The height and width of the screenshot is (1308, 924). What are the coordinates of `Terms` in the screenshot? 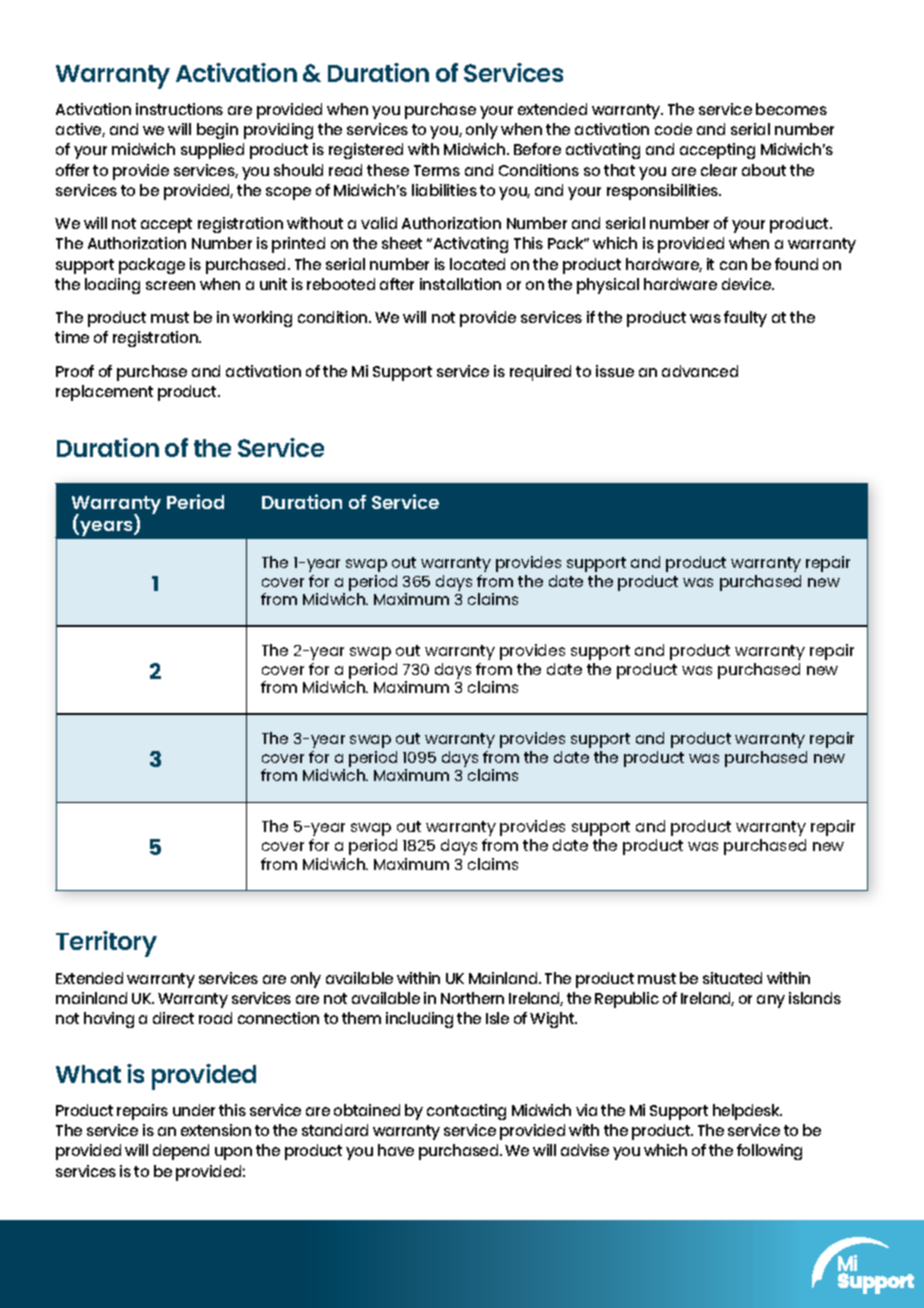 It's located at (437, 170).
